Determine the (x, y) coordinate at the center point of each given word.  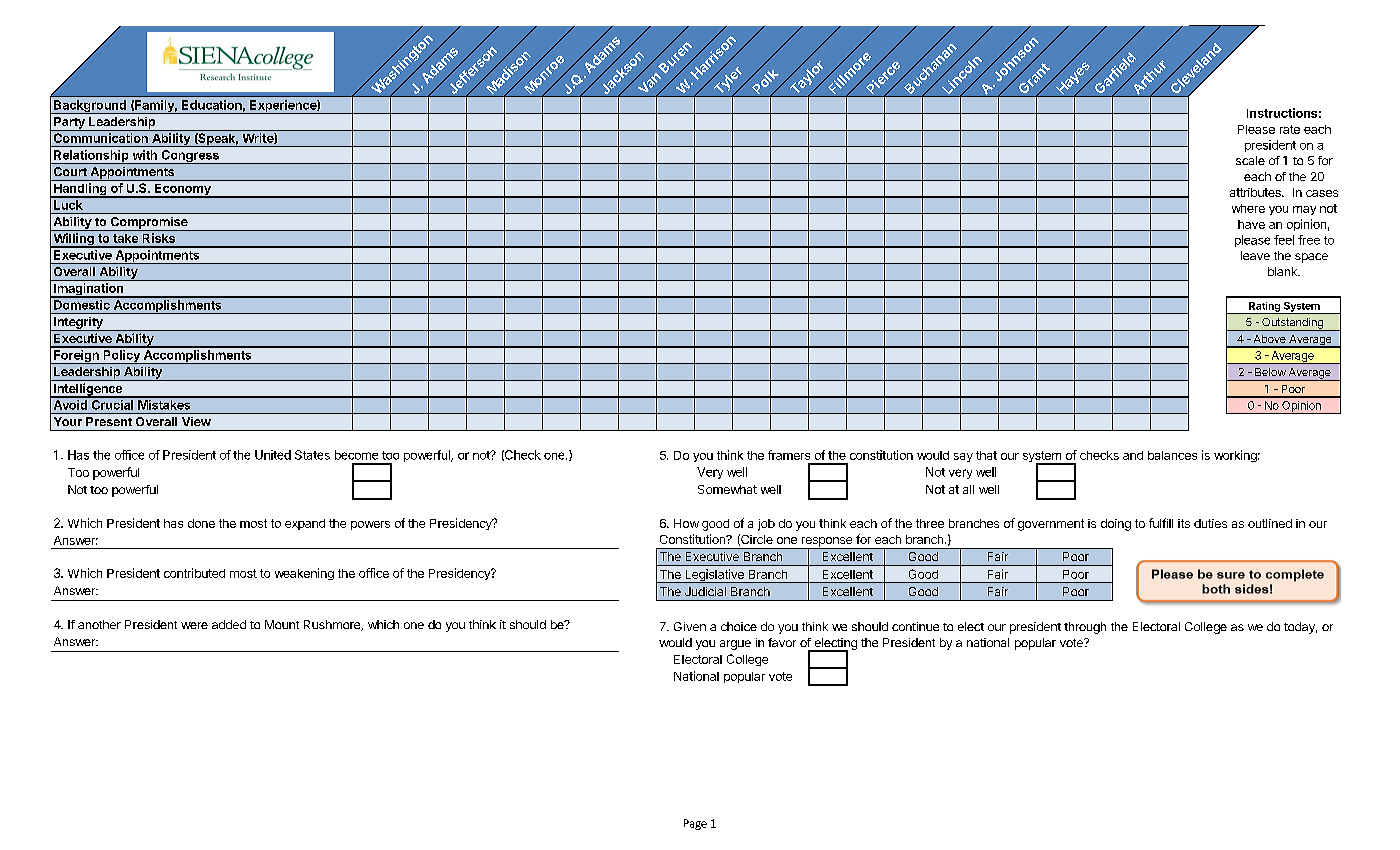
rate (1290, 129)
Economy (183, 191)
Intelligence (88, 390)
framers (789, 455)
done (201, 523)
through (1085, 628)
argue (735, 645)
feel (1284, 240)
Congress (190, 157)
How (686, 523)
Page (695, 824)
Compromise (149, 224)
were (194, 625)
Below (1270, 372)
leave (1255, 255)
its (1184, 523)
